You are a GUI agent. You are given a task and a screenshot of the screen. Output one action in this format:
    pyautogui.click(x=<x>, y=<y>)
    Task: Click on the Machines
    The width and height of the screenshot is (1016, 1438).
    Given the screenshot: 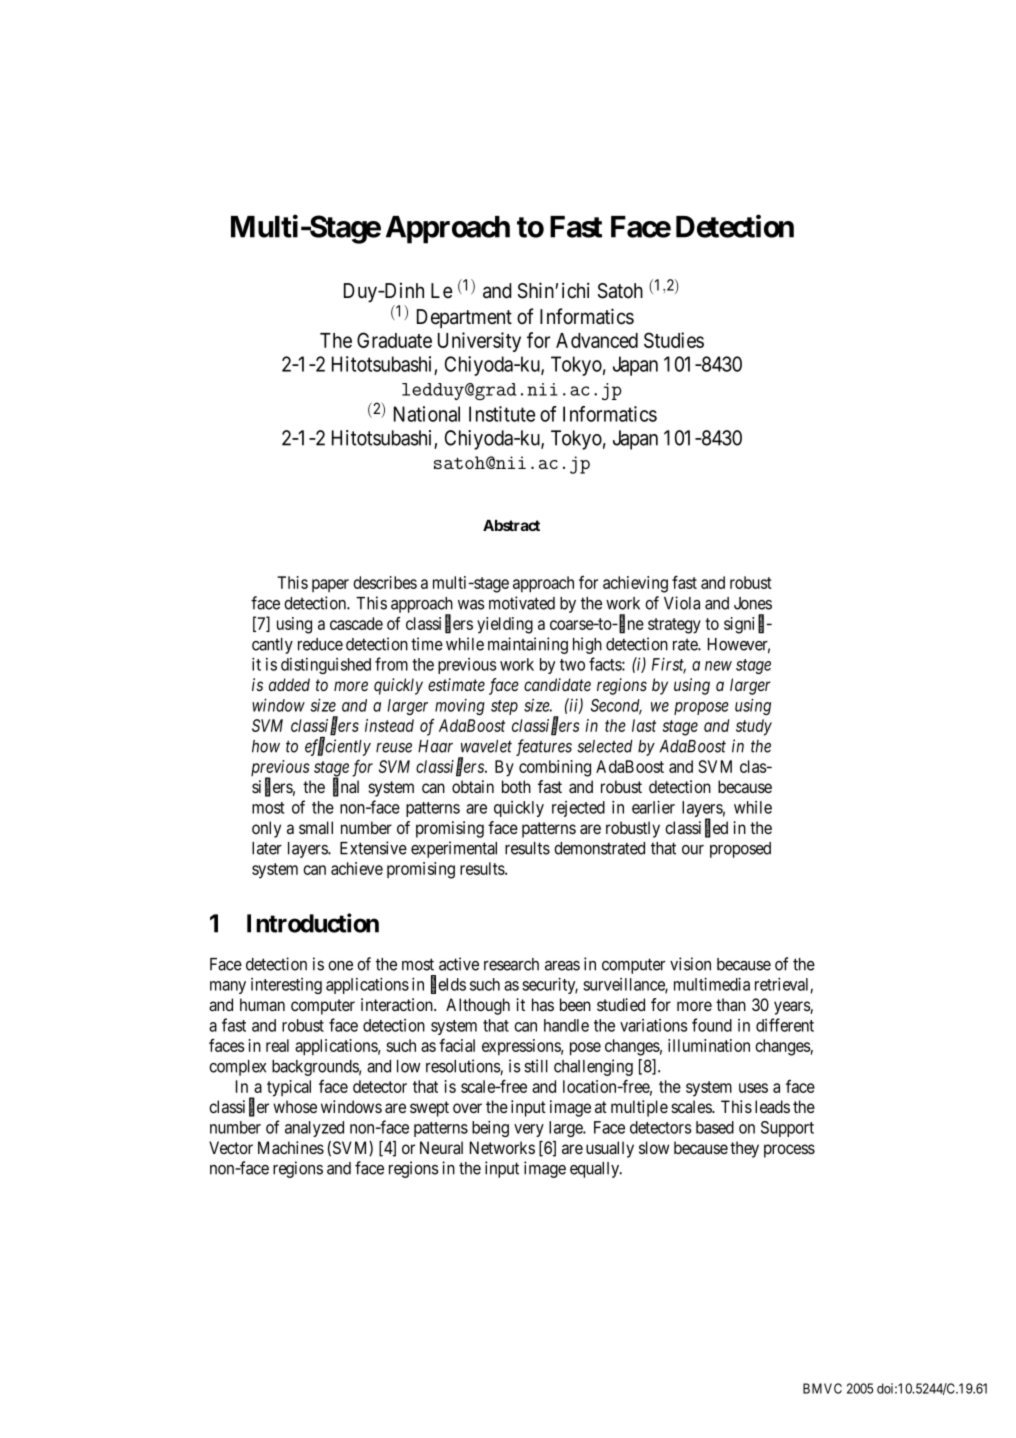 What is the action you would take?
    pyautogui.click(x=291, y=1147)
